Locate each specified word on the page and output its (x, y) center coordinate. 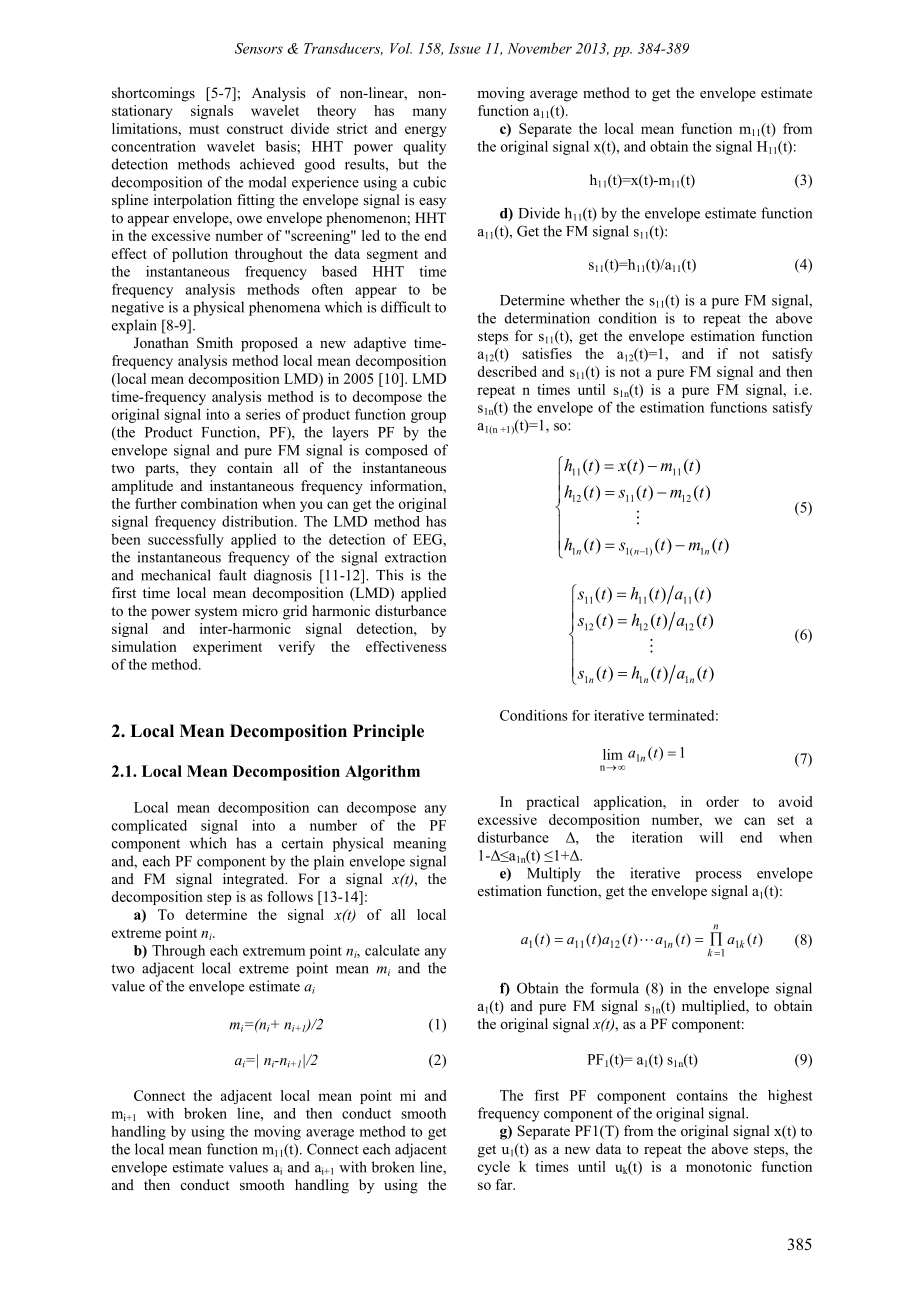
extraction (415, 557)
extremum (274, 951)
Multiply (554, 874)
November (540, 48)
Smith (215, 343)
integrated (255, 880)
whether (595, 300)
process (718, 876)
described (507, 371)
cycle (494, 1168)
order (722, 801)
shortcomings (153, 94)
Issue (464, 48)
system (216, 613)
